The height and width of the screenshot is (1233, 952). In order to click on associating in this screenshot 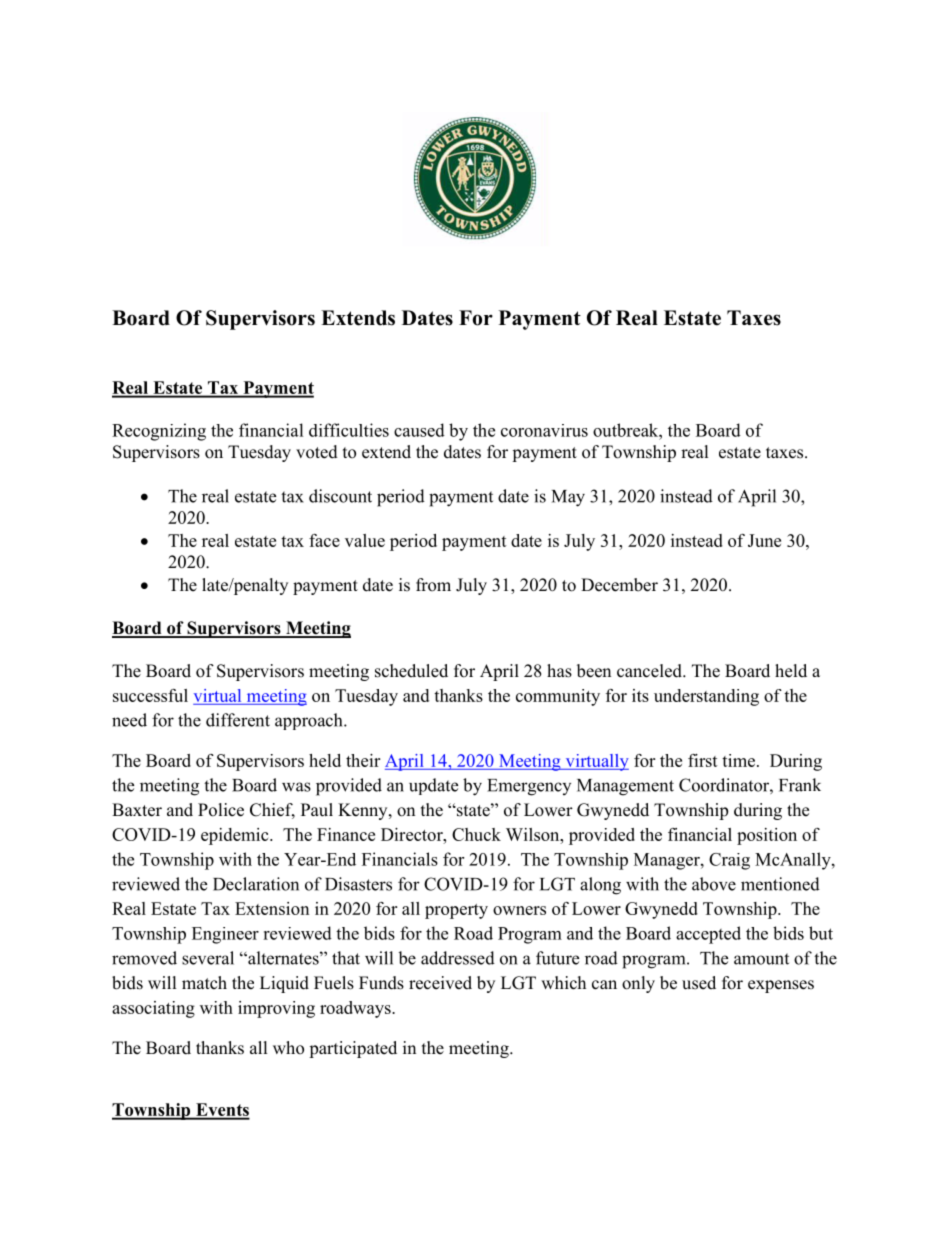, I will do `click(153, 1009)`.
